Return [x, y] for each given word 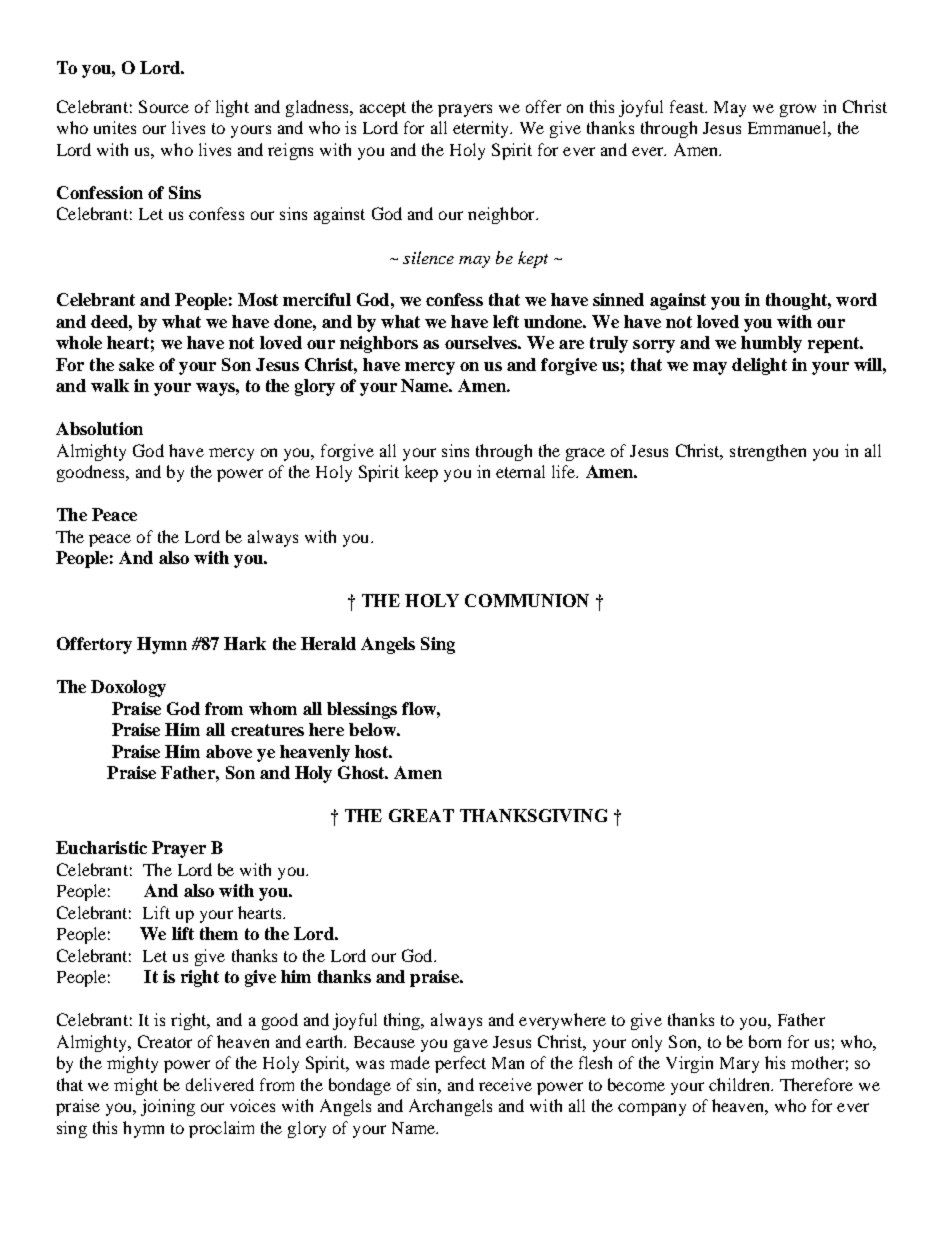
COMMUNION [527, 600]
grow [798, 110]
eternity [482, 129]
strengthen [768, 452]
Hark [245, 643]
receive [505, 1084]
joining [168, 1107]
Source [164, 106]
